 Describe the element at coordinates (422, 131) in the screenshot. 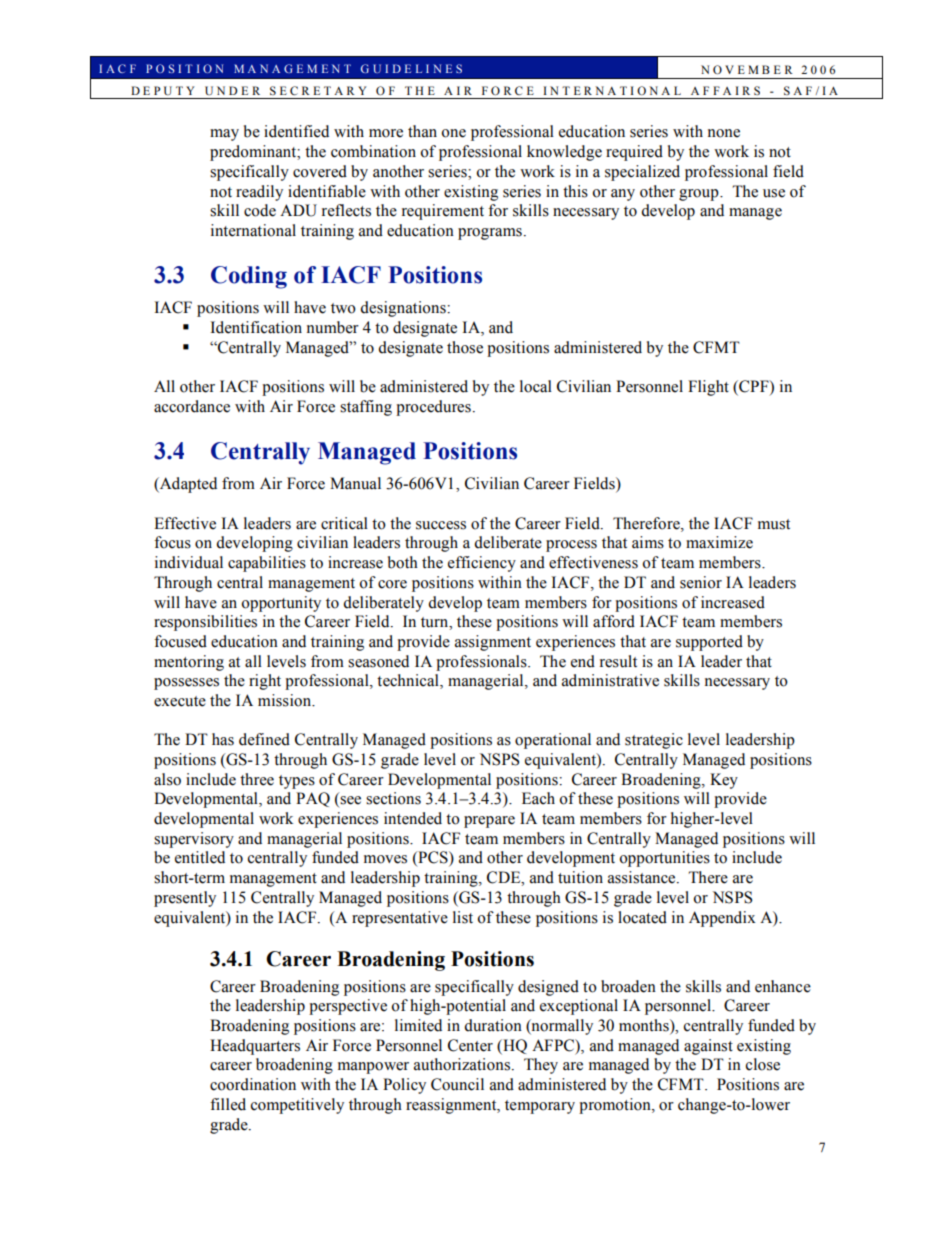

I see `than` at that location.
